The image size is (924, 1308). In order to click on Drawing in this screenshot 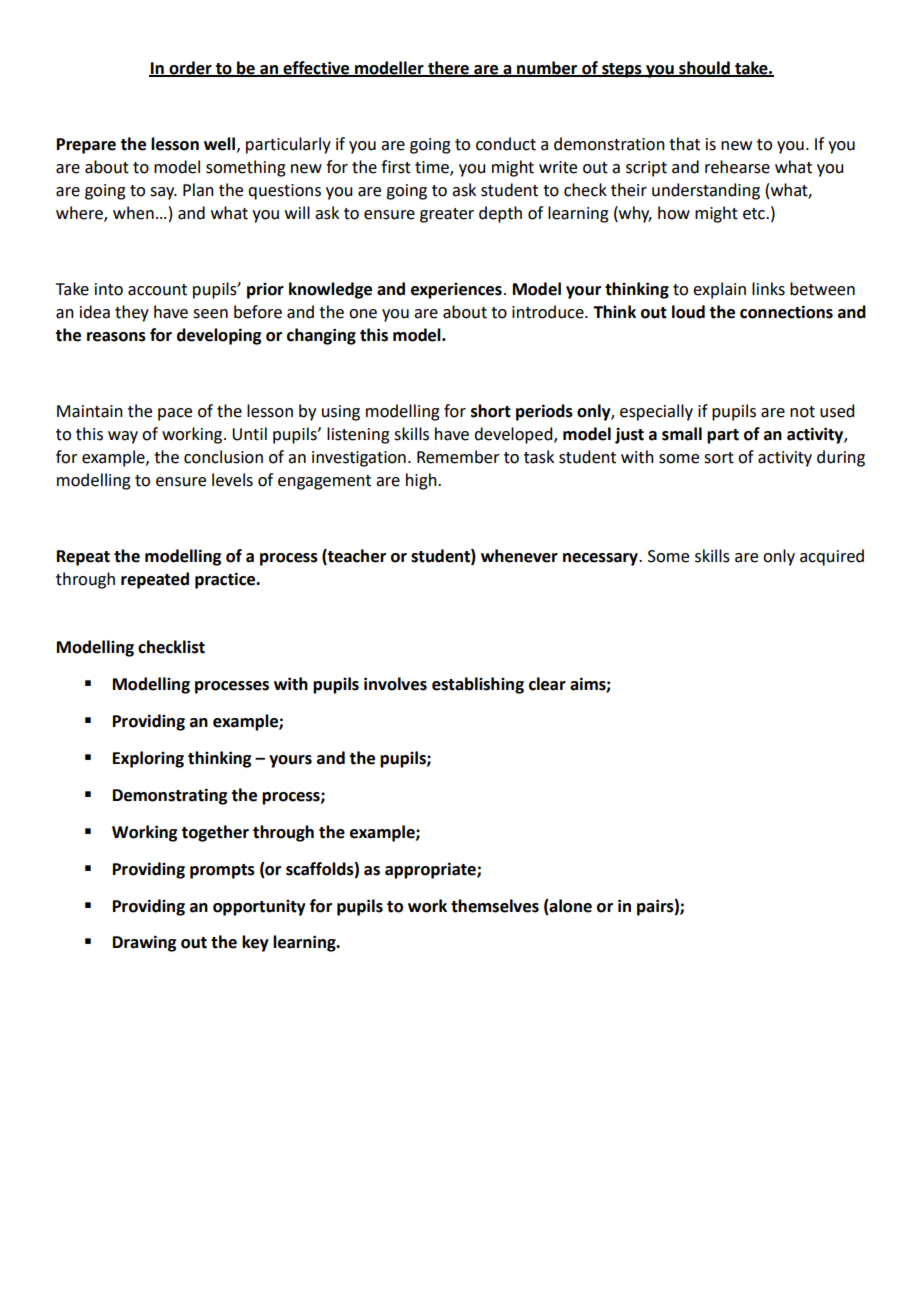, I will do `click(144, 943)`.
